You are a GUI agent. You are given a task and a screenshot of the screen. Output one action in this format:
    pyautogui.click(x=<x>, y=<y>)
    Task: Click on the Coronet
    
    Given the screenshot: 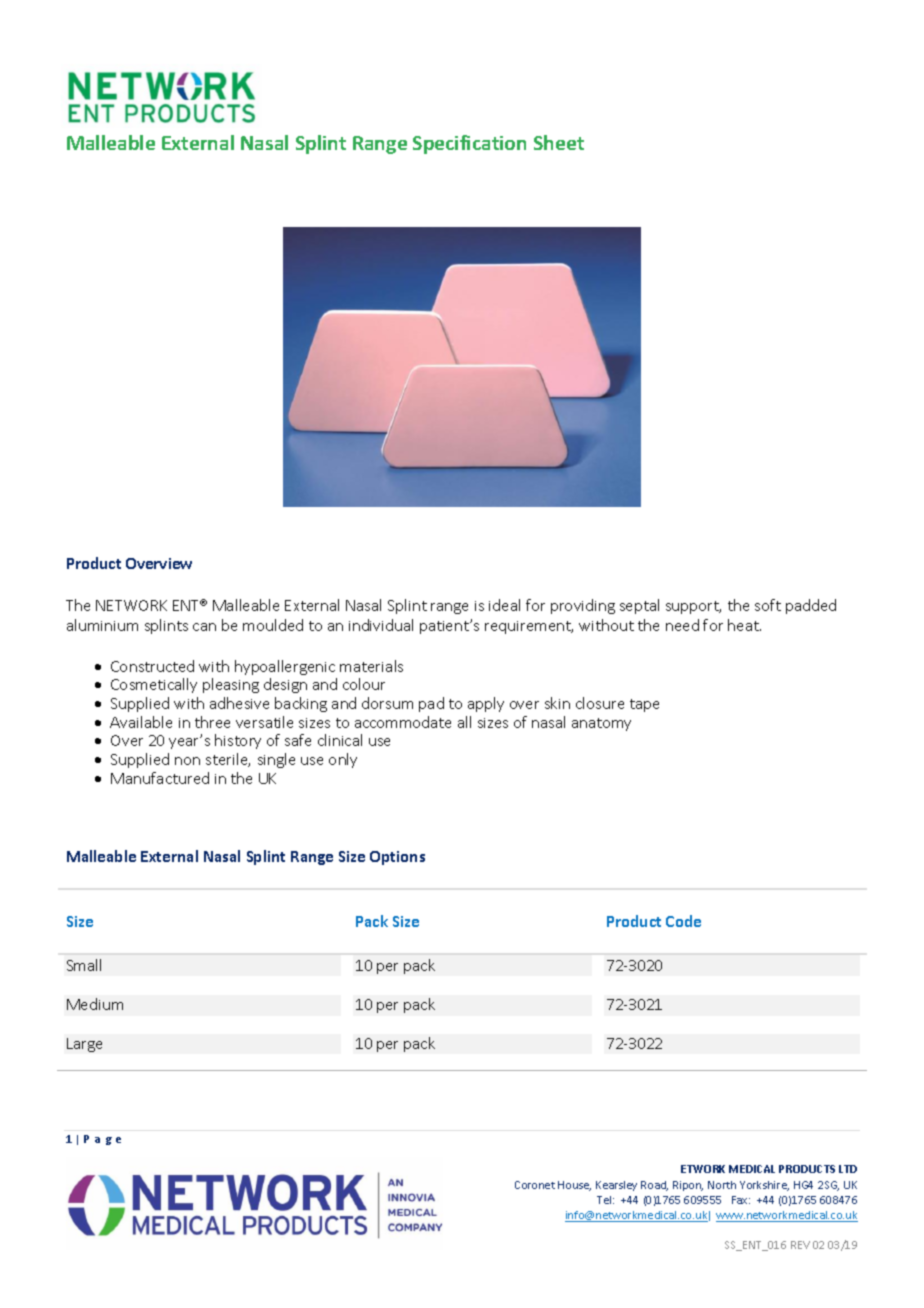 What is the action you would take?
    pyautogui.click(x=535, y=1185)
